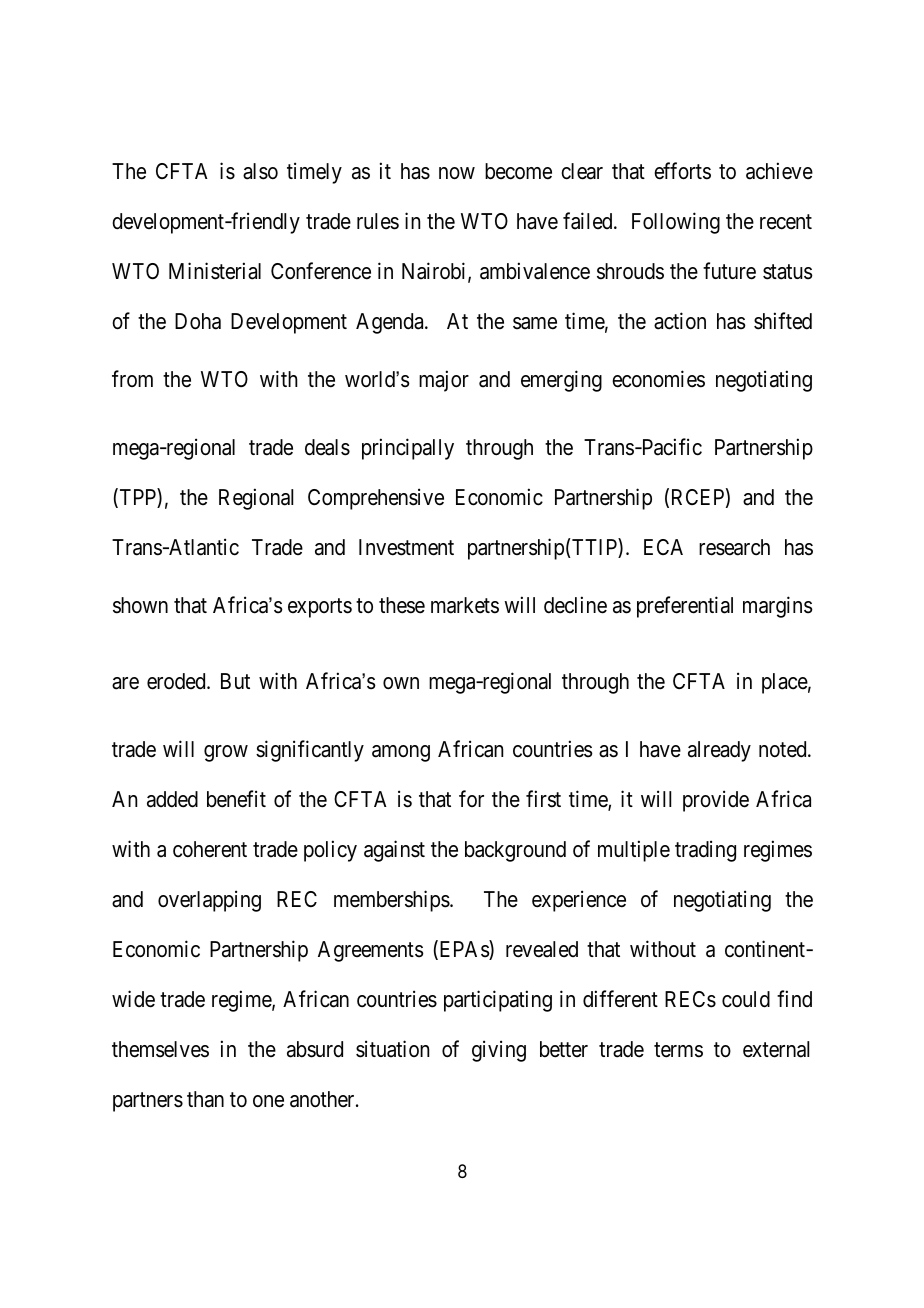 This screenshot has height=1308, width=924. Describe the element at coordinates (210, 849) in the screenshot. I see `coherent` at that location.
